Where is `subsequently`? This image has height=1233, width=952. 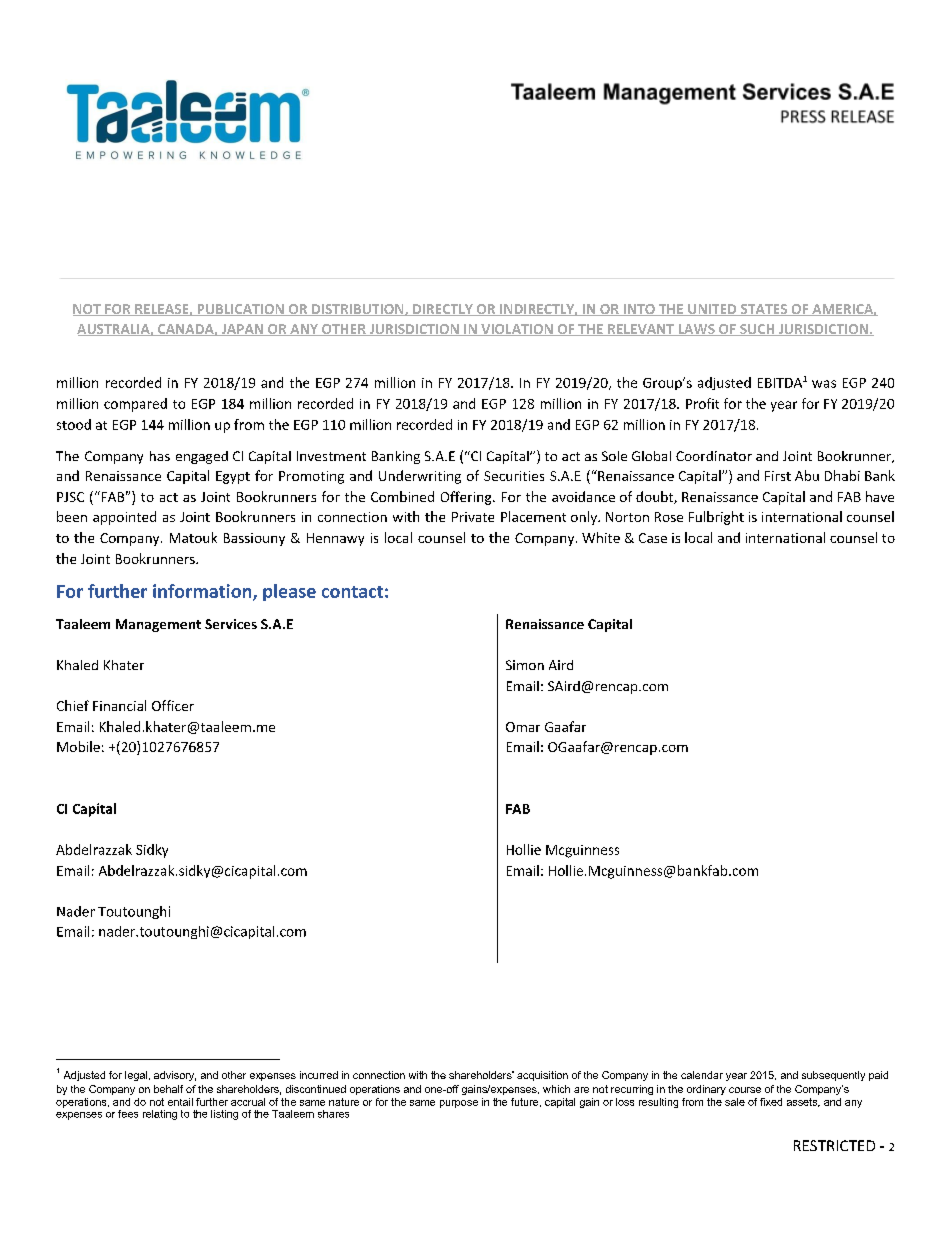 subsequently is located at coordinates (833, 1076).
